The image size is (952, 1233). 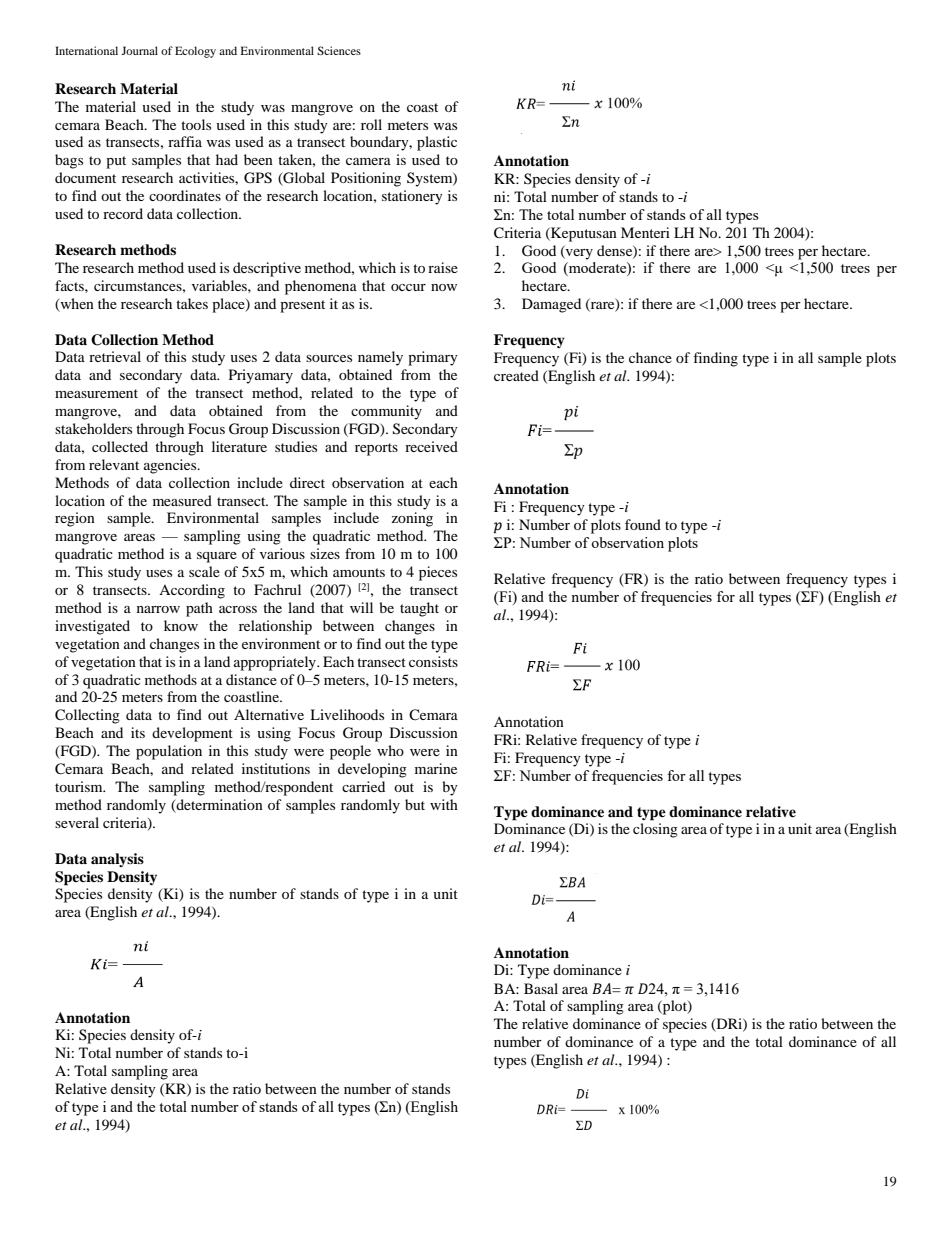 What do you see at coordinates (115, 356) in the page?
I see `retrieval` at bounding box center [115, 356].
